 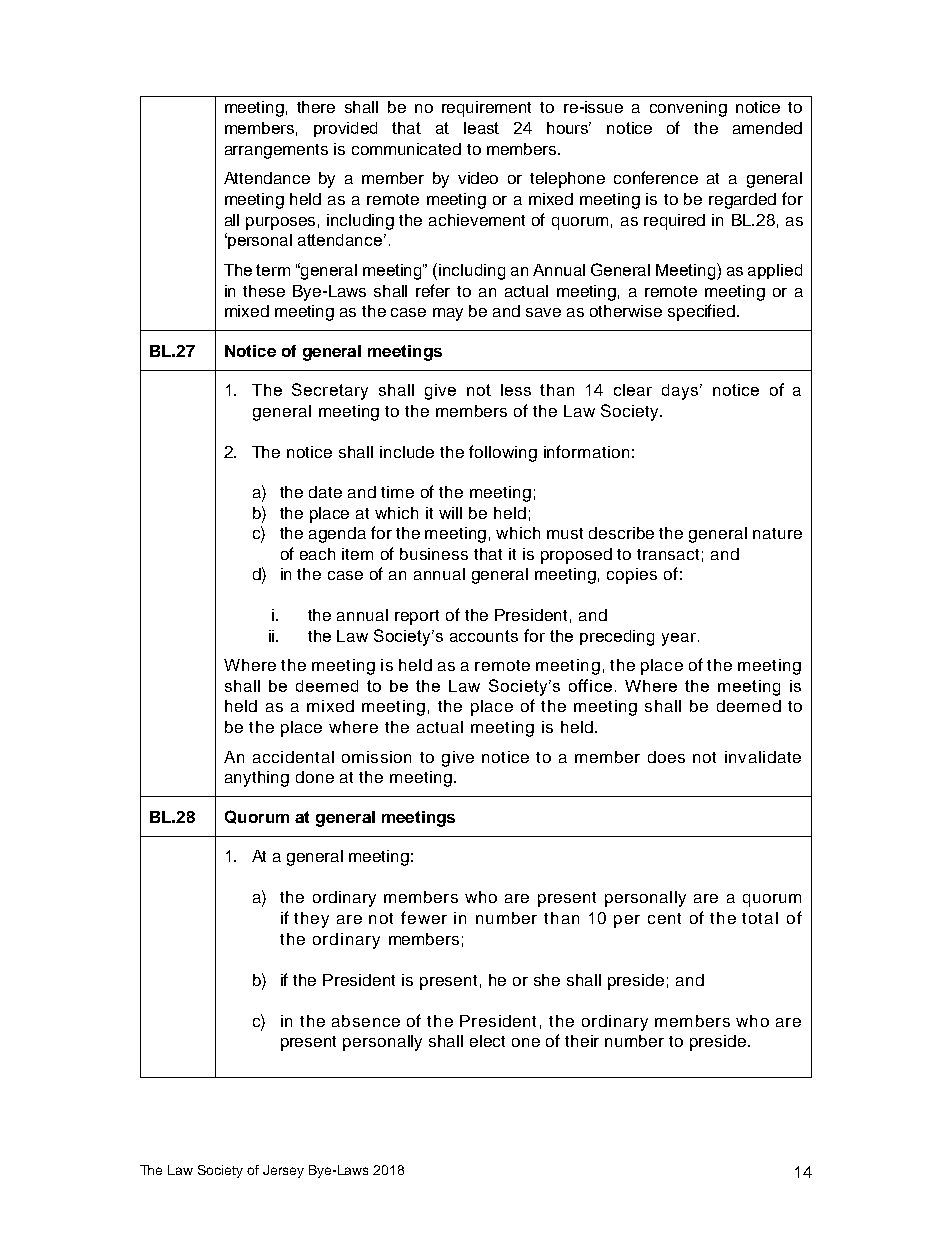 I want to click on convening, so click(x=688, y=109).
